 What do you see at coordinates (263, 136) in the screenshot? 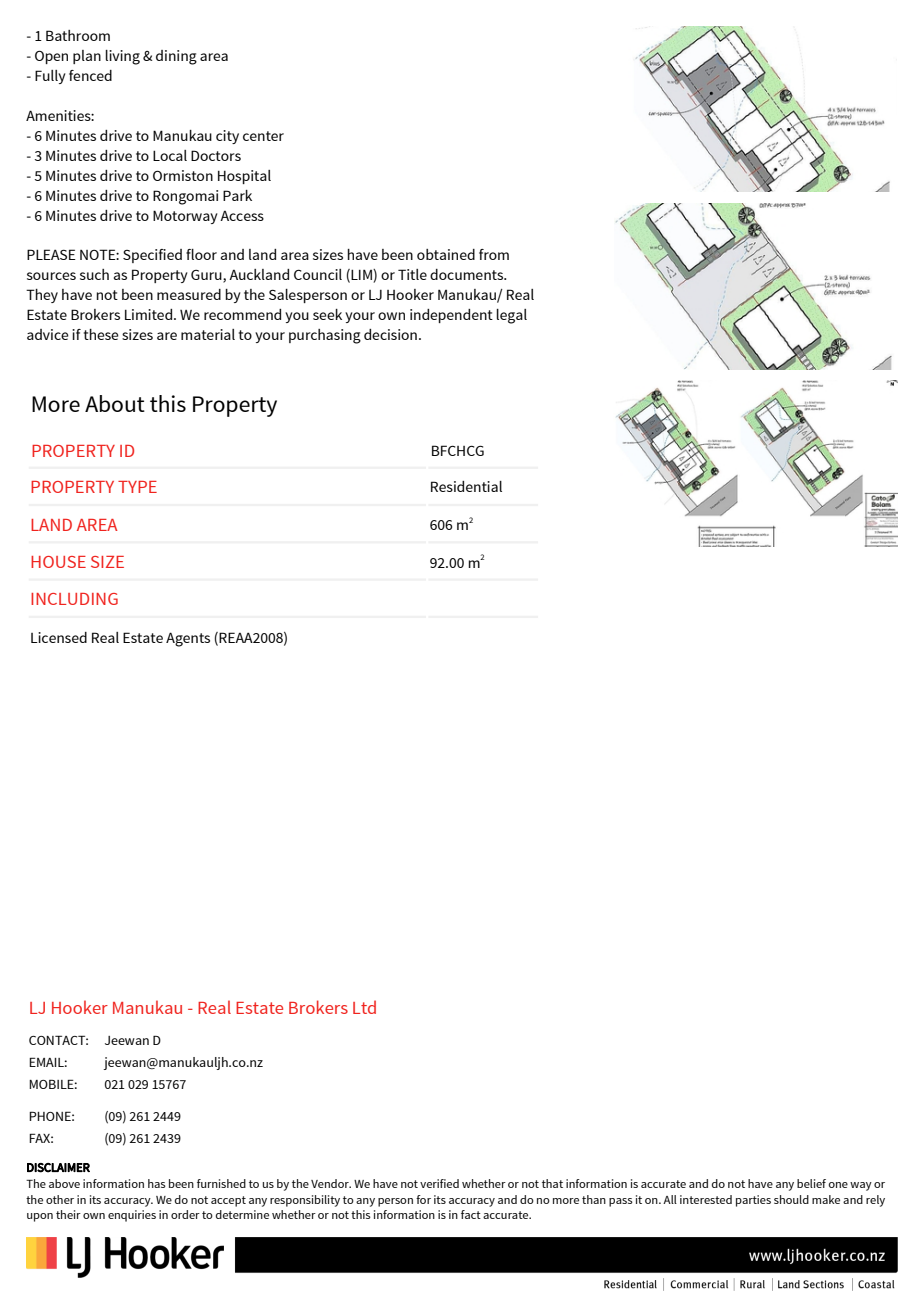
I see `center` at bounding box center [263, 136].
